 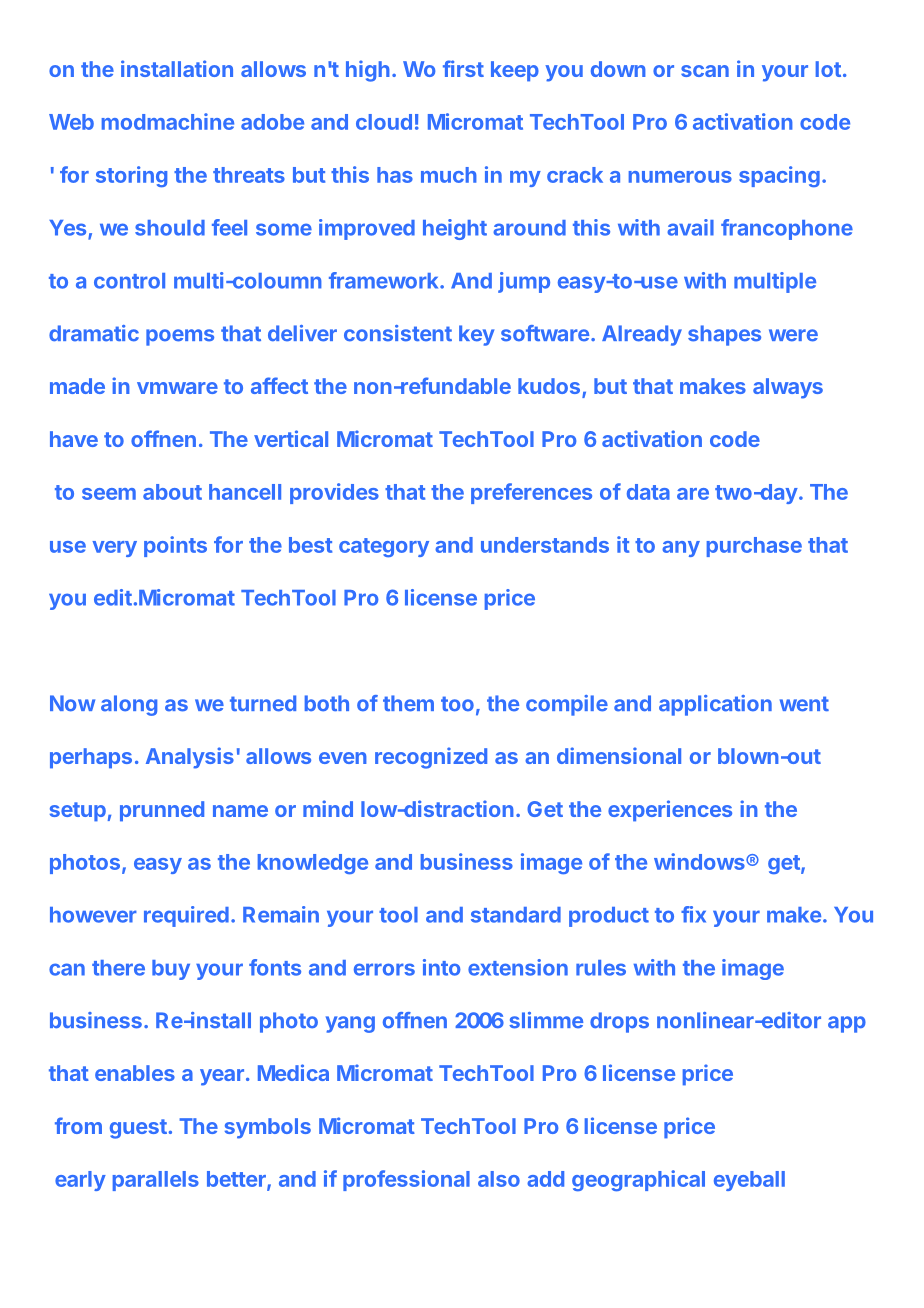 I want to click on professional, so click(x=406, y=1180).
